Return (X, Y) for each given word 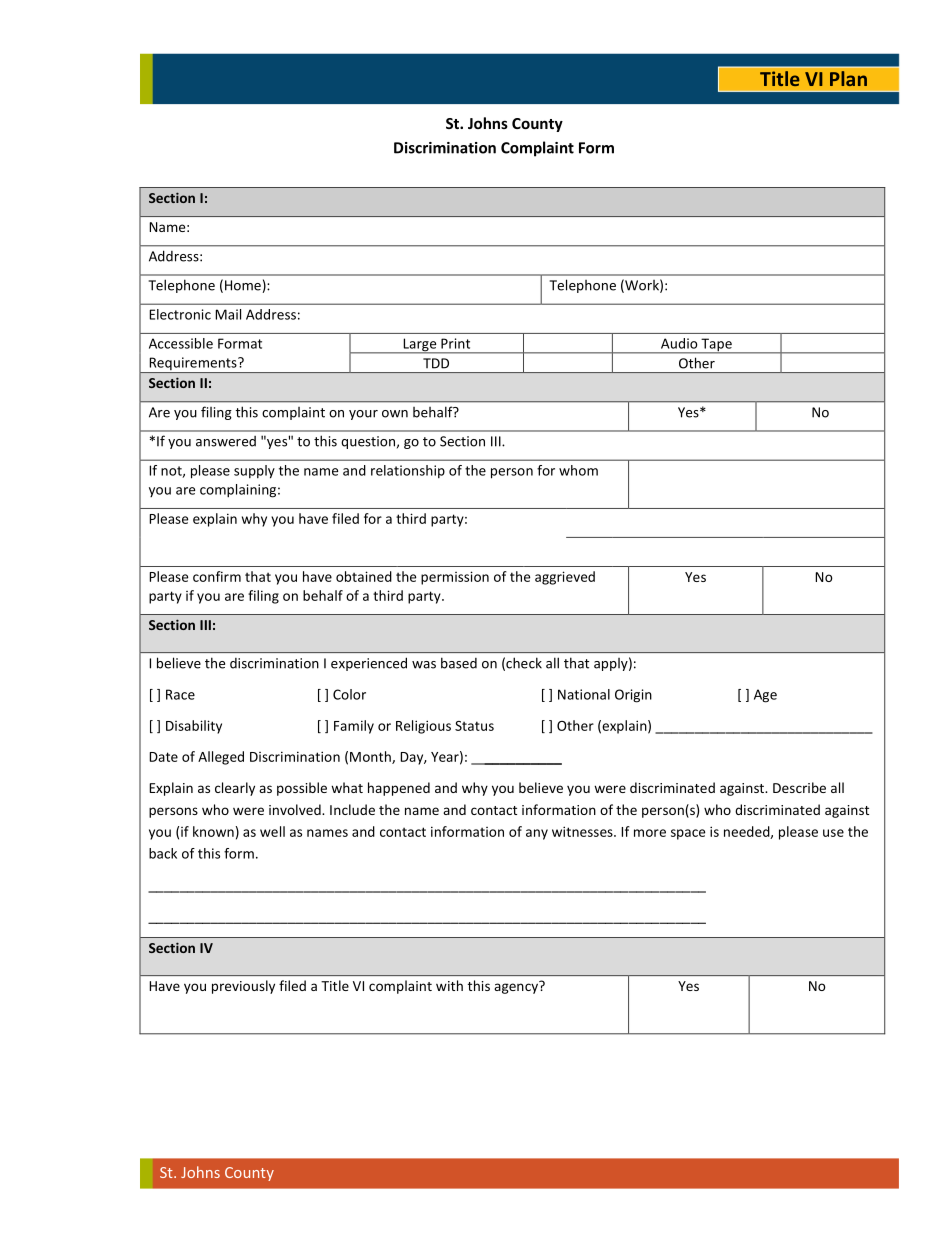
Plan (848, 78)
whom (578, 470)
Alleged (221, 758)
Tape (716, 346)
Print (455, 343)
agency (517, 987)
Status (474, 726)
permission (455, 578)
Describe (799, 787)
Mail (228, 314)
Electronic (180, 314)
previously (243, 987)
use (833, 833)
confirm (217, 576)
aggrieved (565, 578)
